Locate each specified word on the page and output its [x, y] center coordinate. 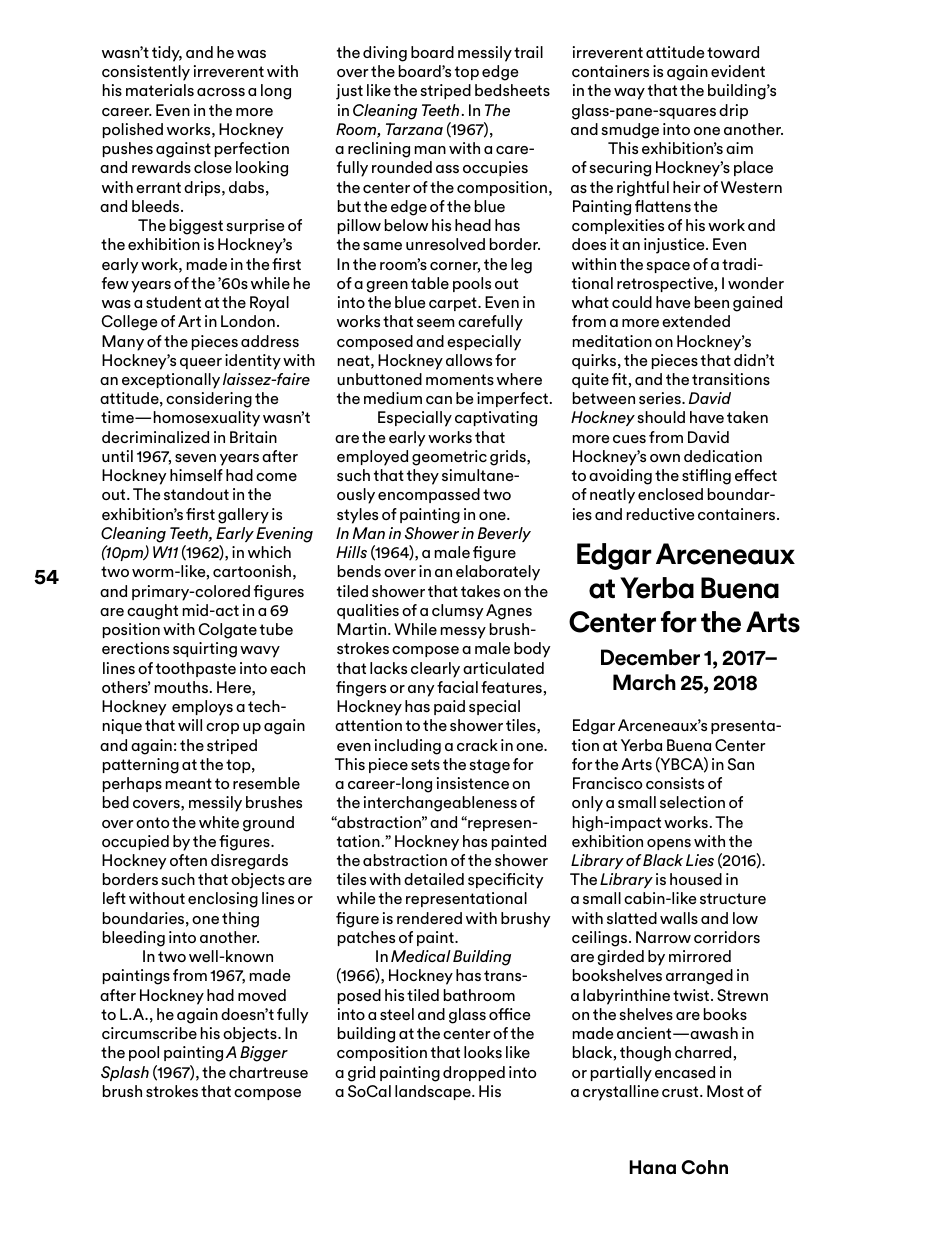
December [650, 657]
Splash [125, 1073]
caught [152, 612]
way [629, 94]
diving [385, 54]
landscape [434, 1092]
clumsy [458, 612]
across [221, 92]
